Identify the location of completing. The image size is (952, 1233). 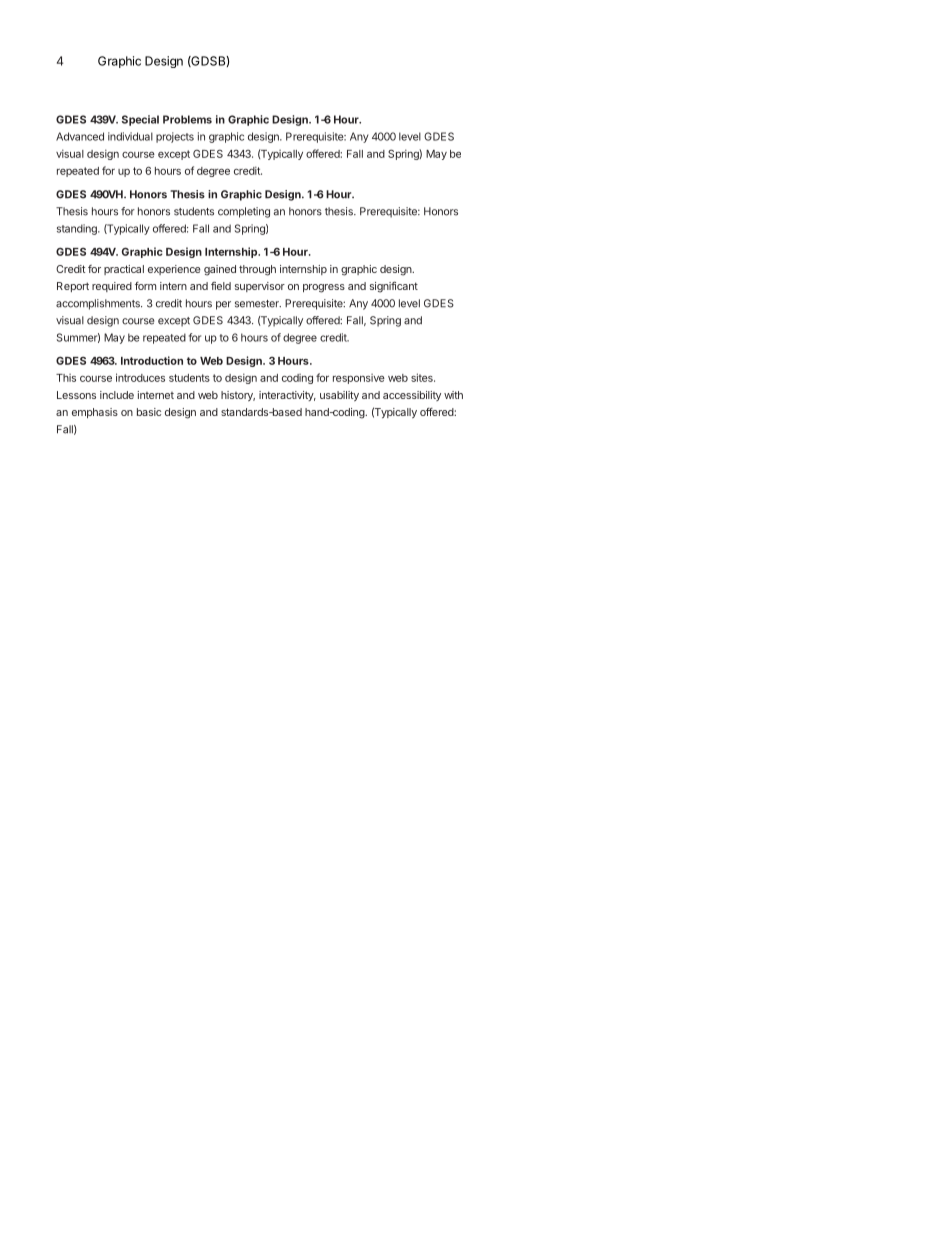
(244, 212).
